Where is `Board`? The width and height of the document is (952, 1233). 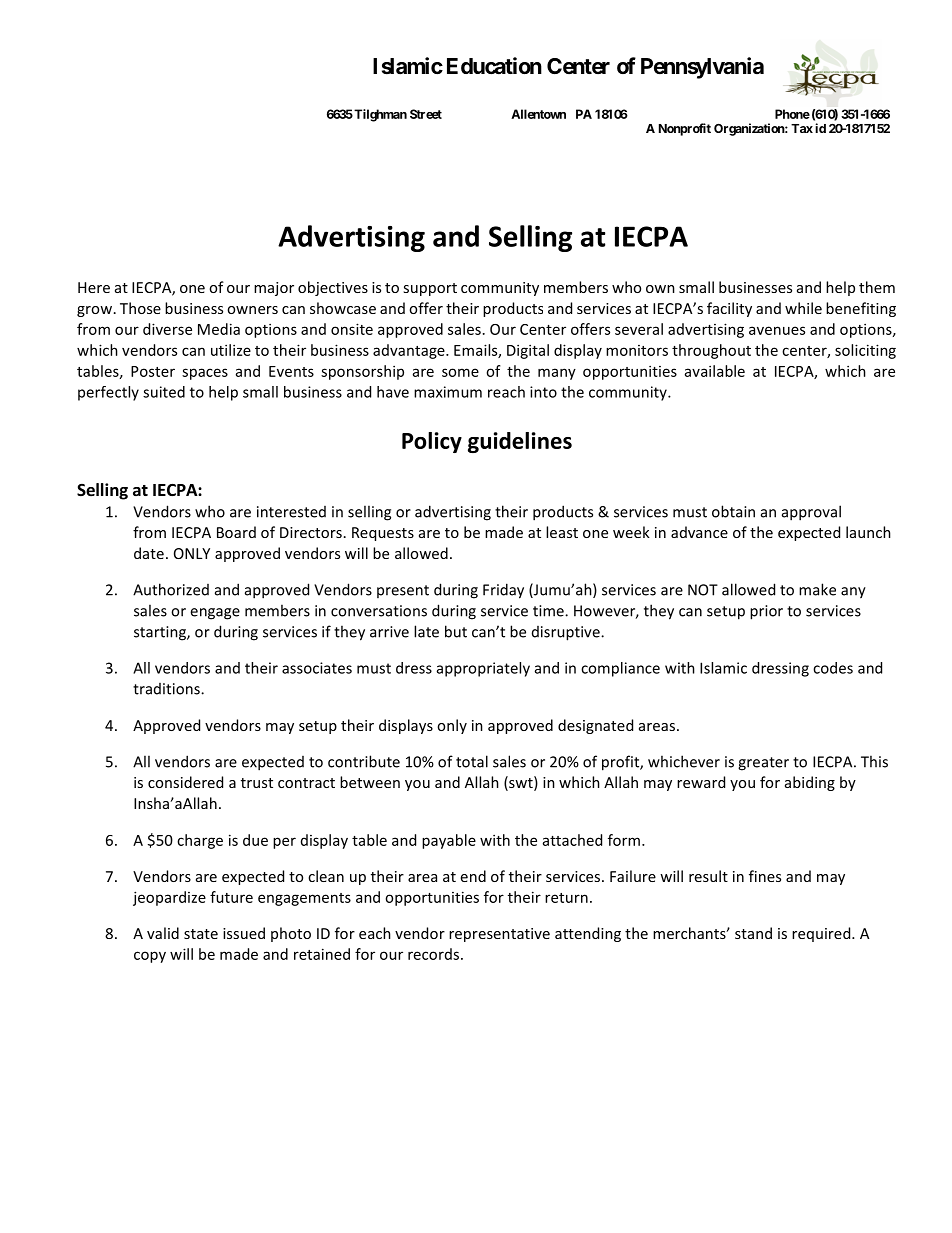 Board is located at coordinates (236, 532).
